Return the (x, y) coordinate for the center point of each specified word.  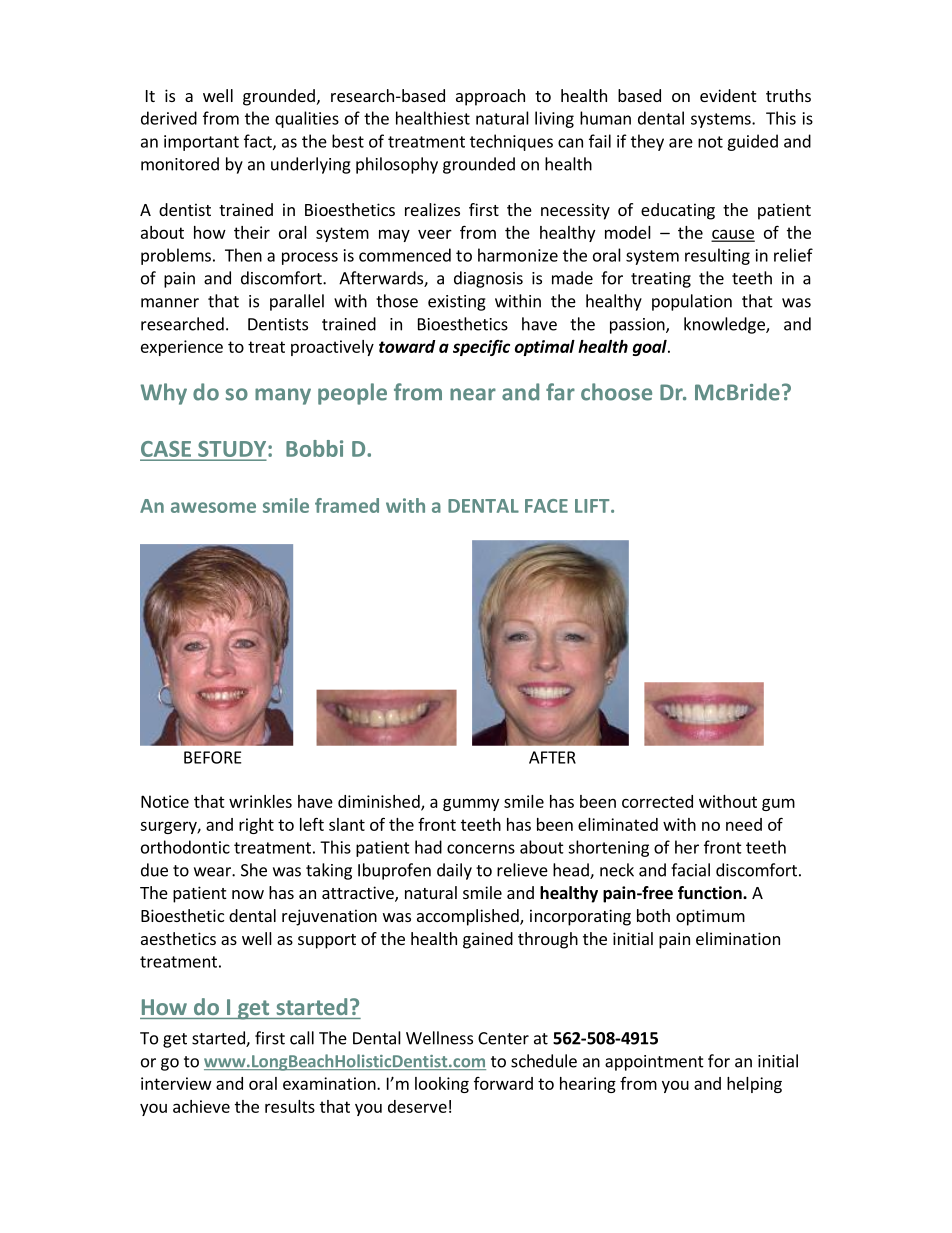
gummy (471, 804)
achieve (201, 1106)
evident (728, 95)
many (283, 396)
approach (490, 97)
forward (503, 1083)
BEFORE (212, 757)
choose (616, 392)
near (473, 394)
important (201, 143)
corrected (657, 801)
